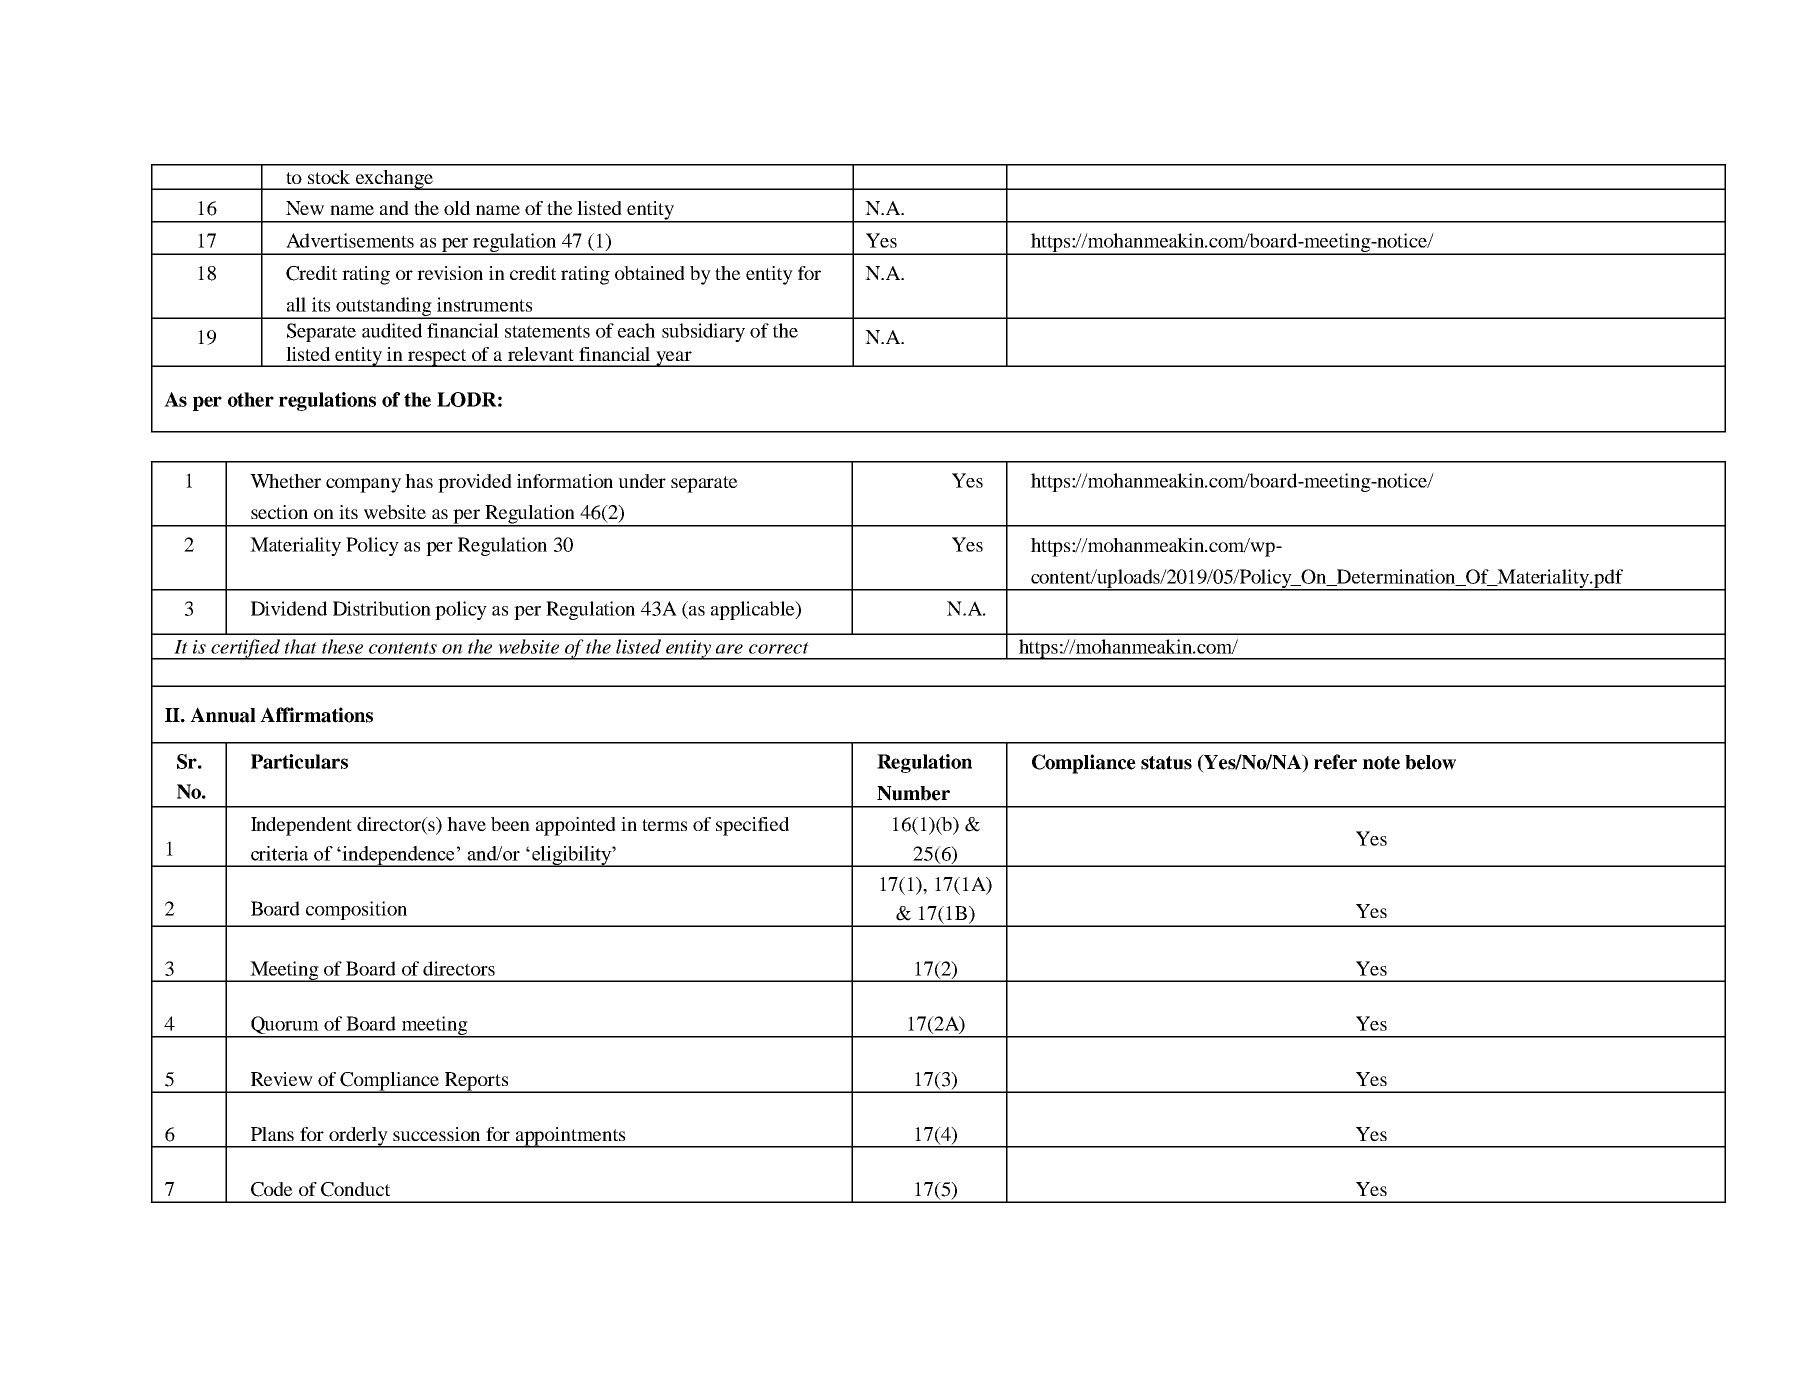  I want to click on specified, so click(752, 826).
